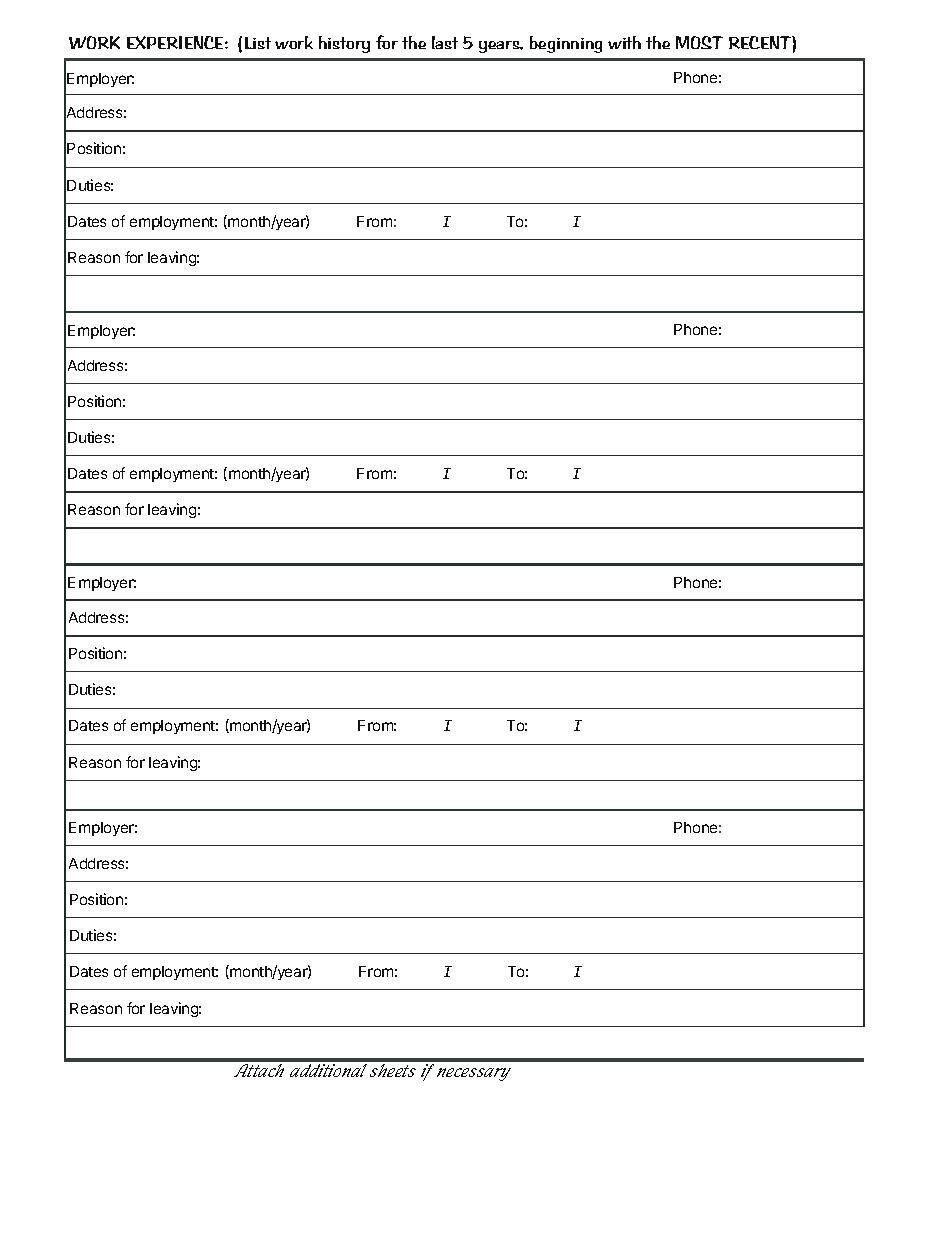  I want to click on List, so click(258, 43).
